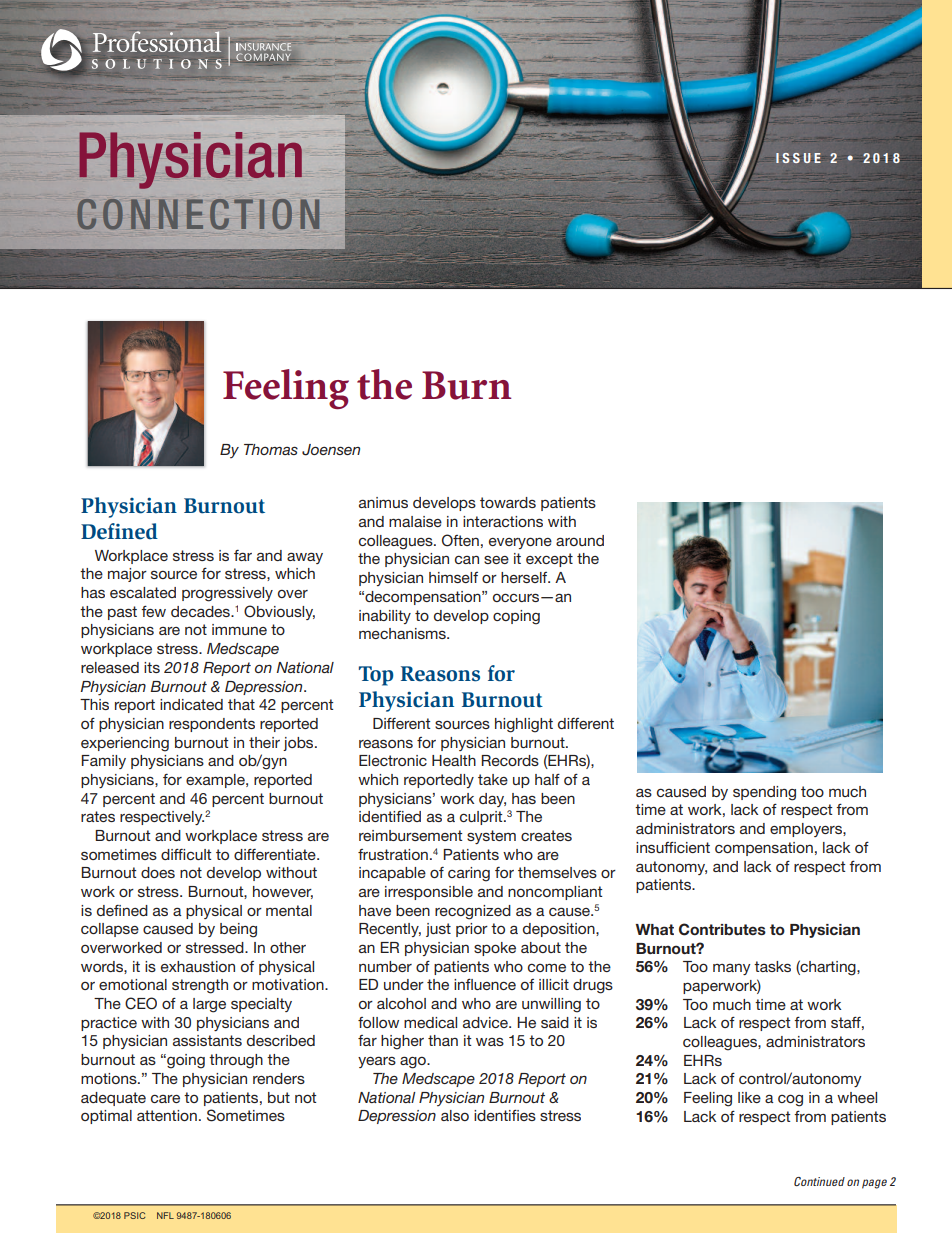  What do you see at coordinates (167, 1115) in the screenshot?
I see `attention` at bounding box center [167, 1115].
